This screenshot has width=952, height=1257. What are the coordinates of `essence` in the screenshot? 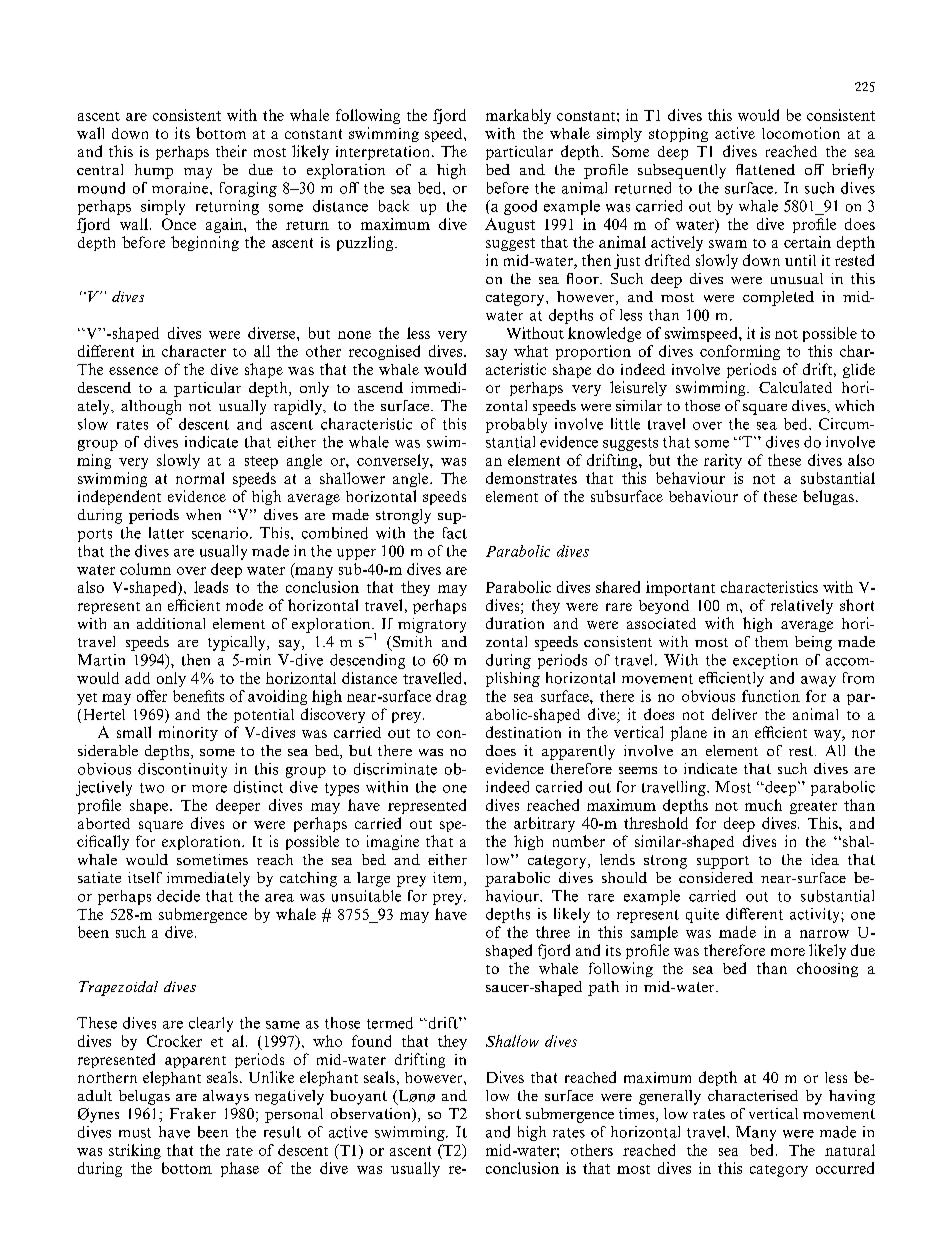 It's located at (133, 371).
